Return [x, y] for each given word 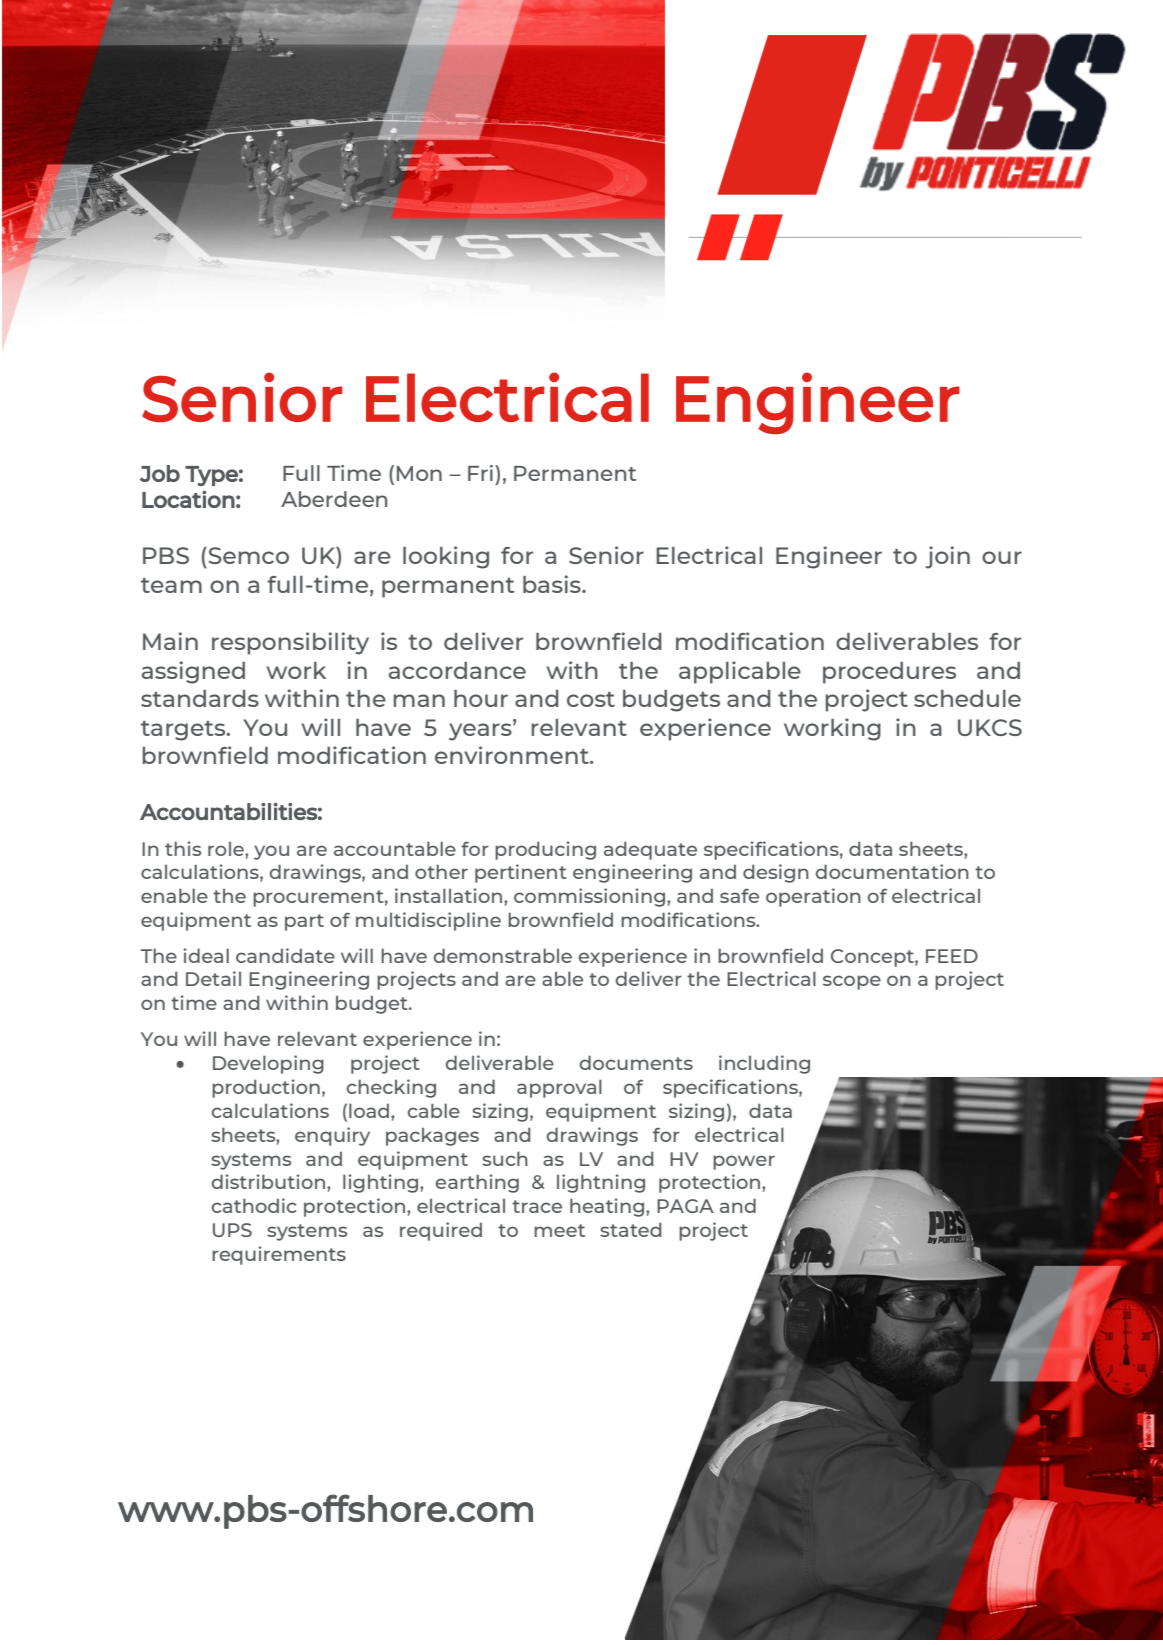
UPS [232, 1230]
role [227, 848]
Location [188, 499]
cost [591, 699]
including [764, 1064]
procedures [889, 673]
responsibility [290, 643]
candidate [285, 955]
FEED [952, 956]
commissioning [589, 897]
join [947, 557]
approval [559, 1088]
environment [513, 755]
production [266, 1088]
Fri [480, 473]
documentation [892, 871]
